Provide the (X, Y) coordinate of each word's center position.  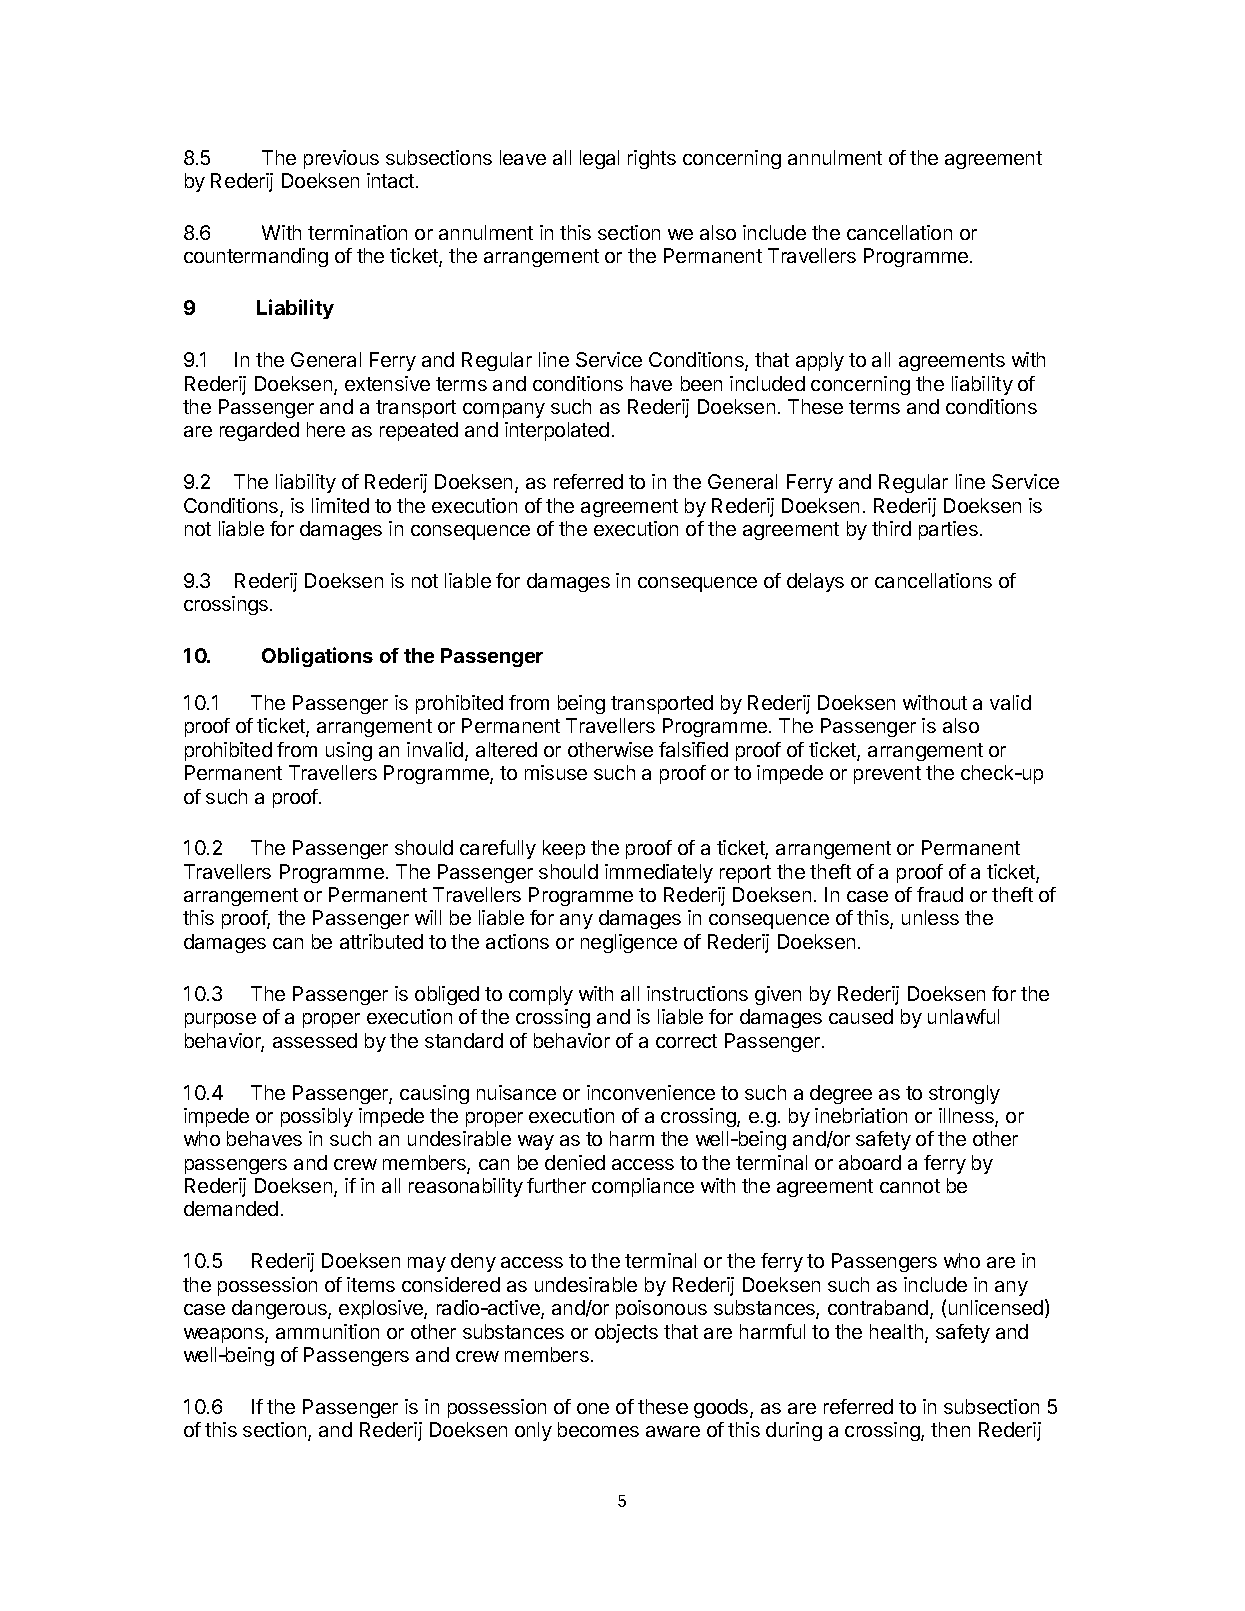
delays (815, 582)
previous (341, 159)
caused (861, 1016)
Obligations (317, 657)
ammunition (327, 1331)
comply (541, 995)
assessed (315, 1040)
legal (599, 159)
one (593, 1408)
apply (820, 361)
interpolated (557, 431)
